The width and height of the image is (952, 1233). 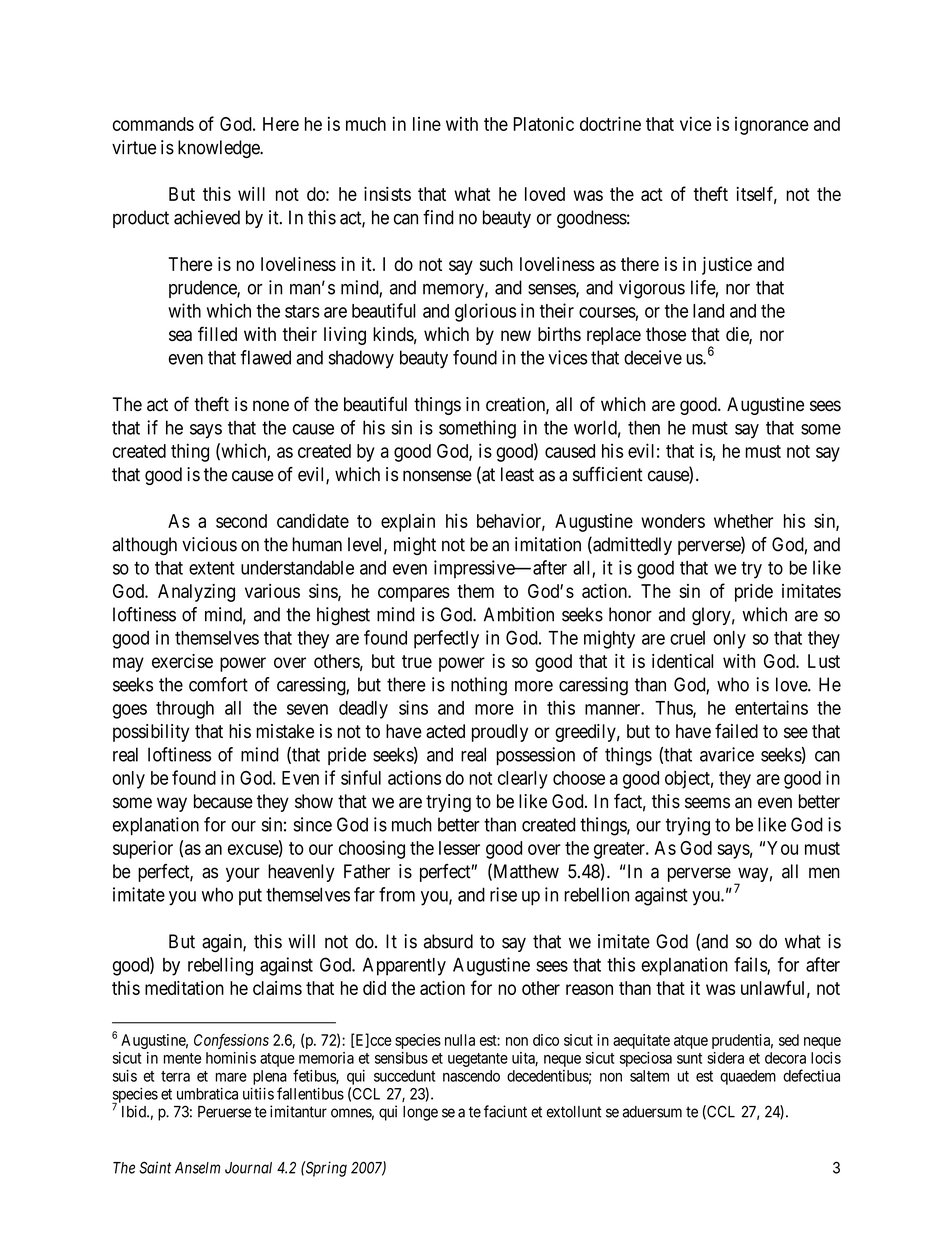 What do you see at coordinates (243, 874) in the image?
I see `your` at bounding box center [243, 874].
